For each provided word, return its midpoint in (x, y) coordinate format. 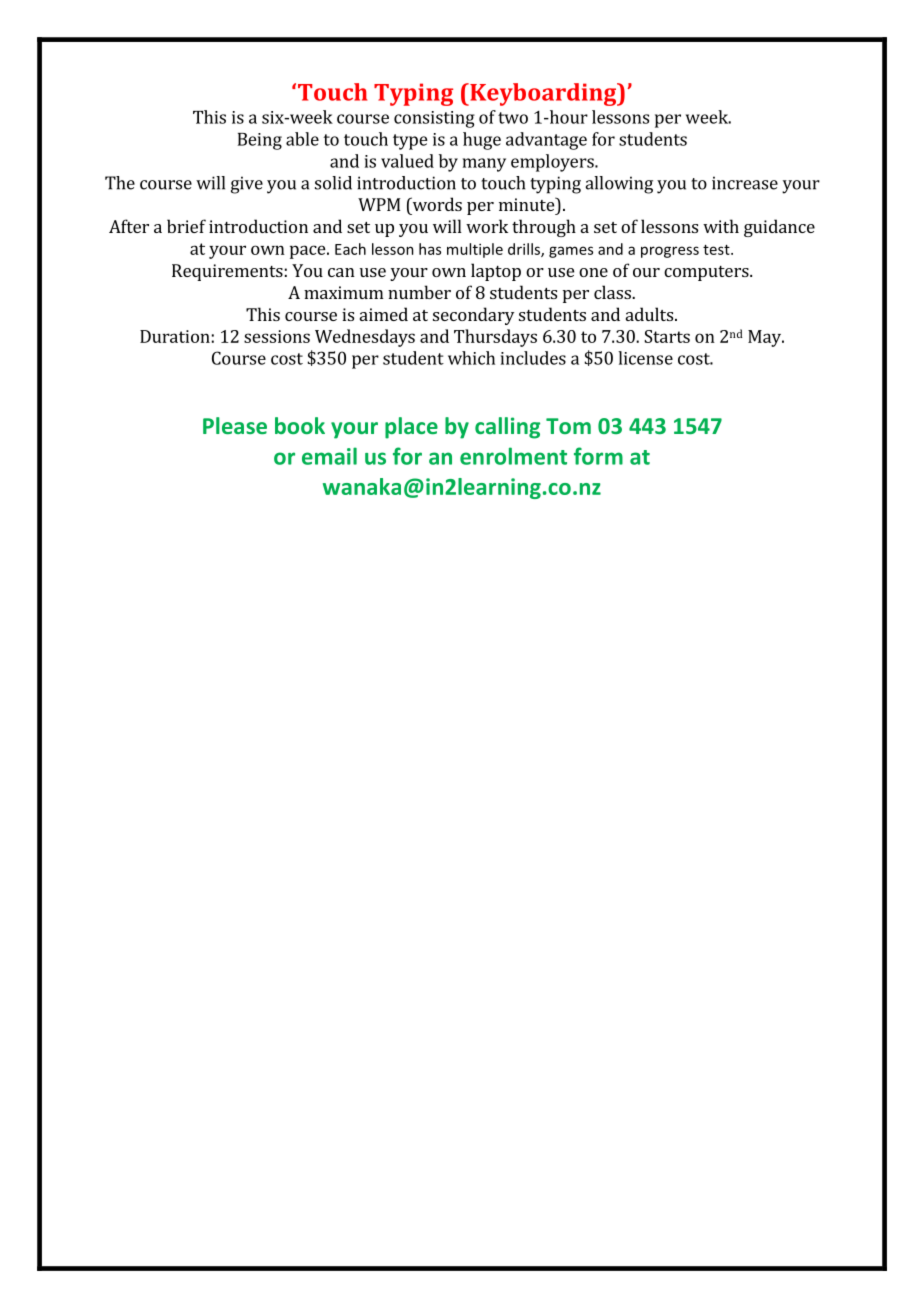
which (471, 358)
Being (260, 141)
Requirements (227, 272)
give (247, 185)
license (645, 358)
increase (745, 183)
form (598, 456)
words (436, 204)
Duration (175, 336)
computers (707, 273)
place (411, 428)
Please (235, 425)
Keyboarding (543, 94)
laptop (496, 272)
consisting (434, 119)
